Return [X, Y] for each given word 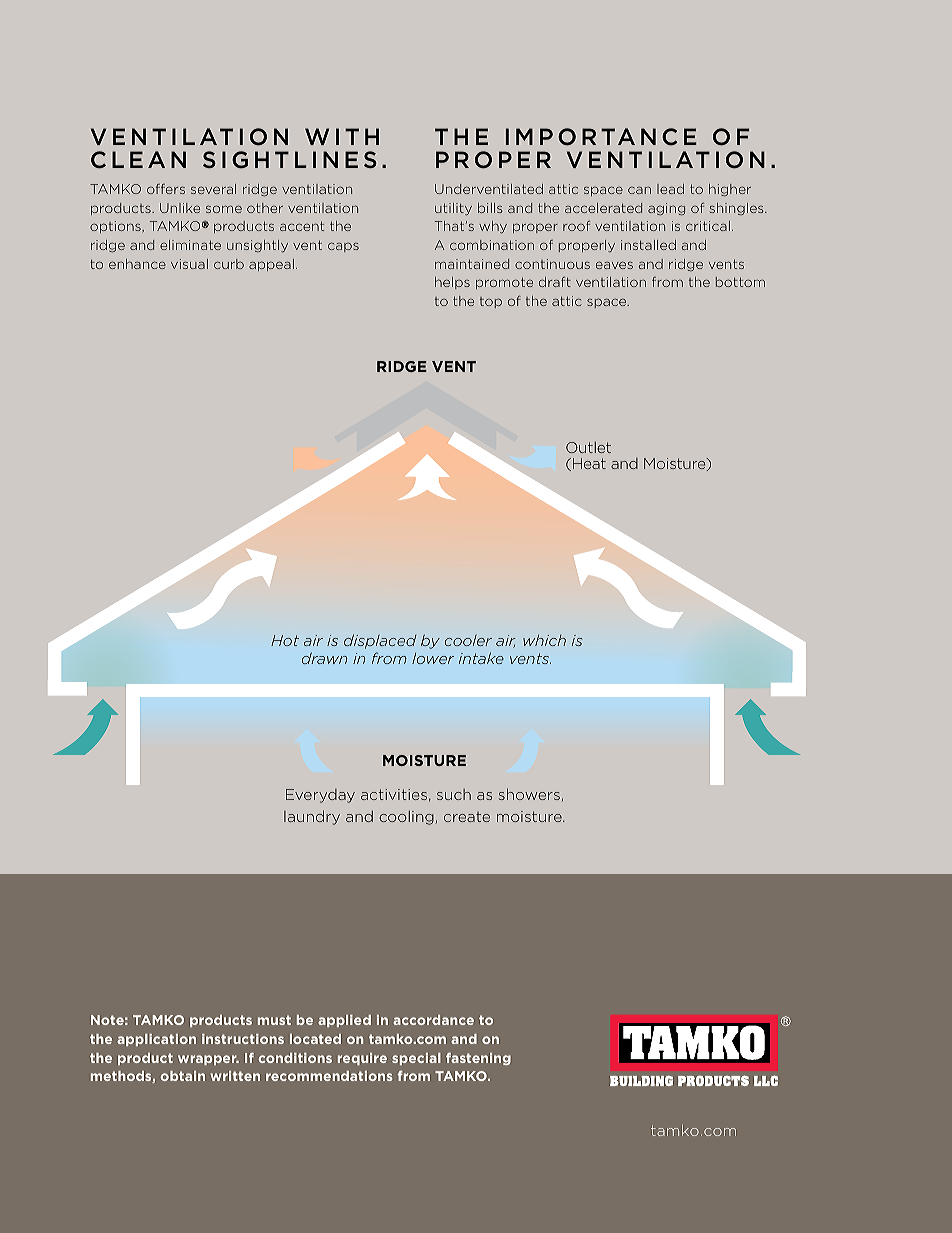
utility [453, 209]
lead [670, 189]
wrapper [208, 1060]
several [213, 189]
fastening [478, 1059]
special [416, 1059]
